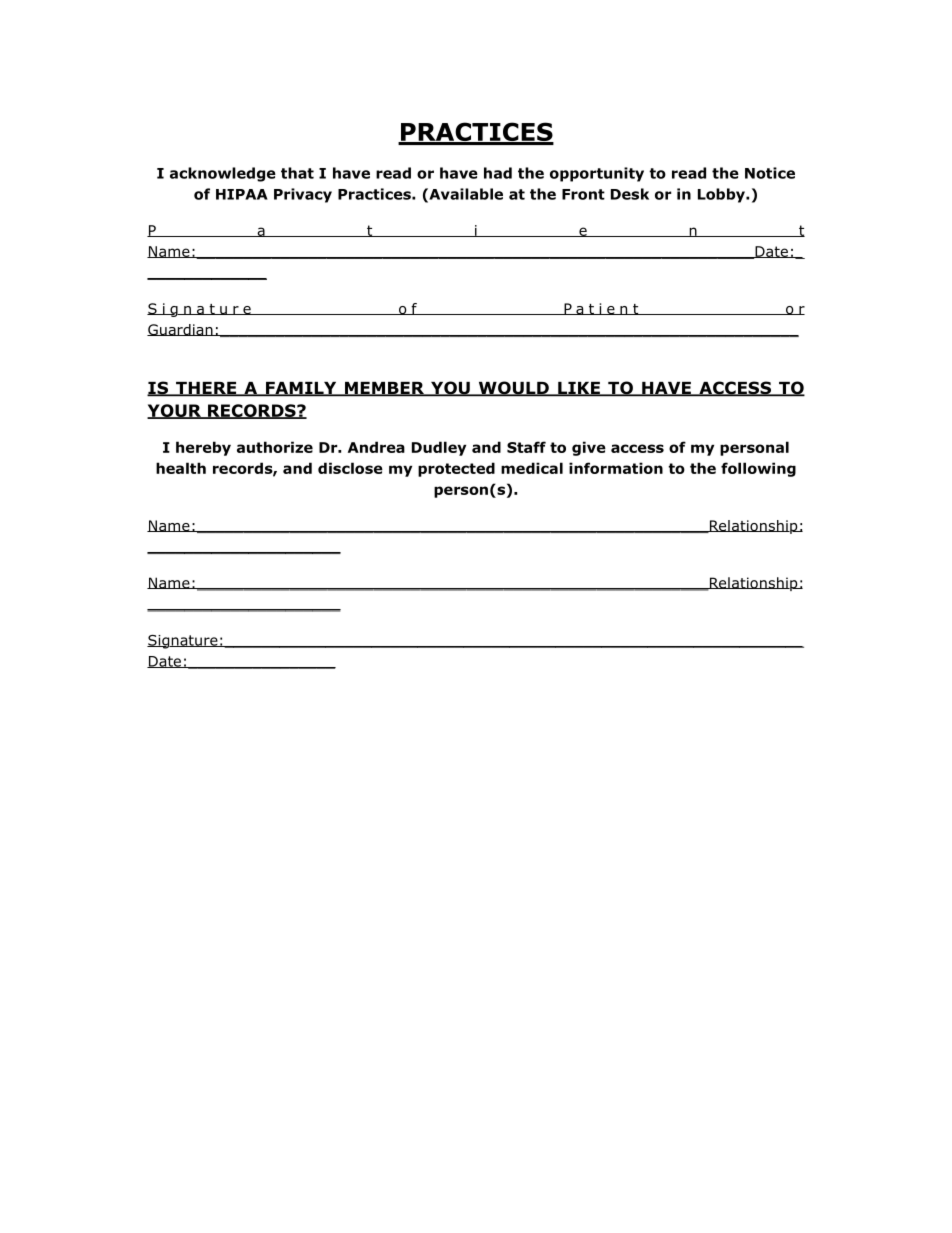 This document has width=952, height=1233. Describe the element at coordinates (275, 447) in the document. I see `authorize` at that location.
